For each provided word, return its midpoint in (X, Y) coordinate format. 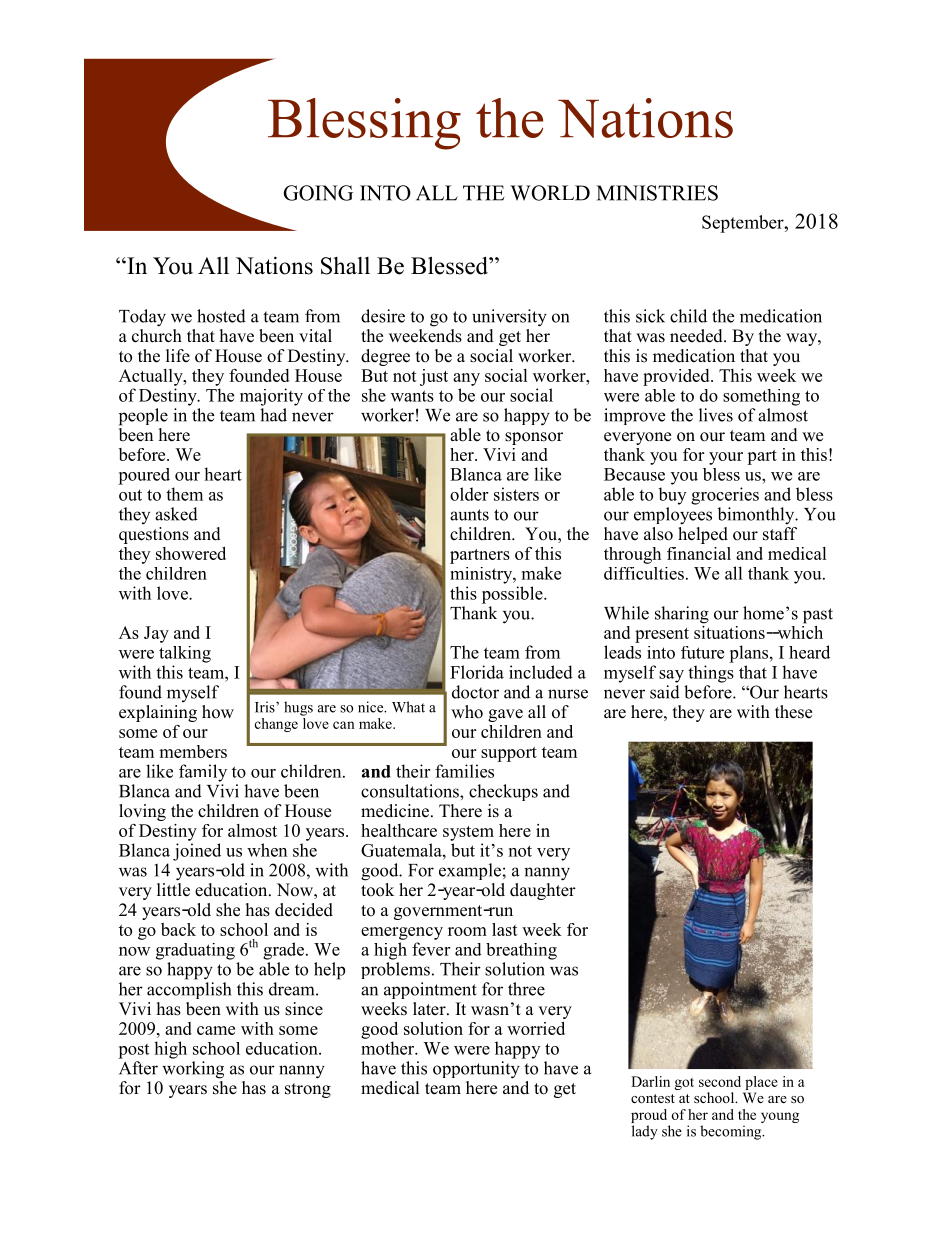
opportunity (476, 1070)
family (203, 773)
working (193, 1070)
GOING (318, 193)
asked (176, 514)
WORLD (550, 193)
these (793, 712)
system (468, 833)
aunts (469, 515)
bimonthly (757, 516)
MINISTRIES (657, 193)
